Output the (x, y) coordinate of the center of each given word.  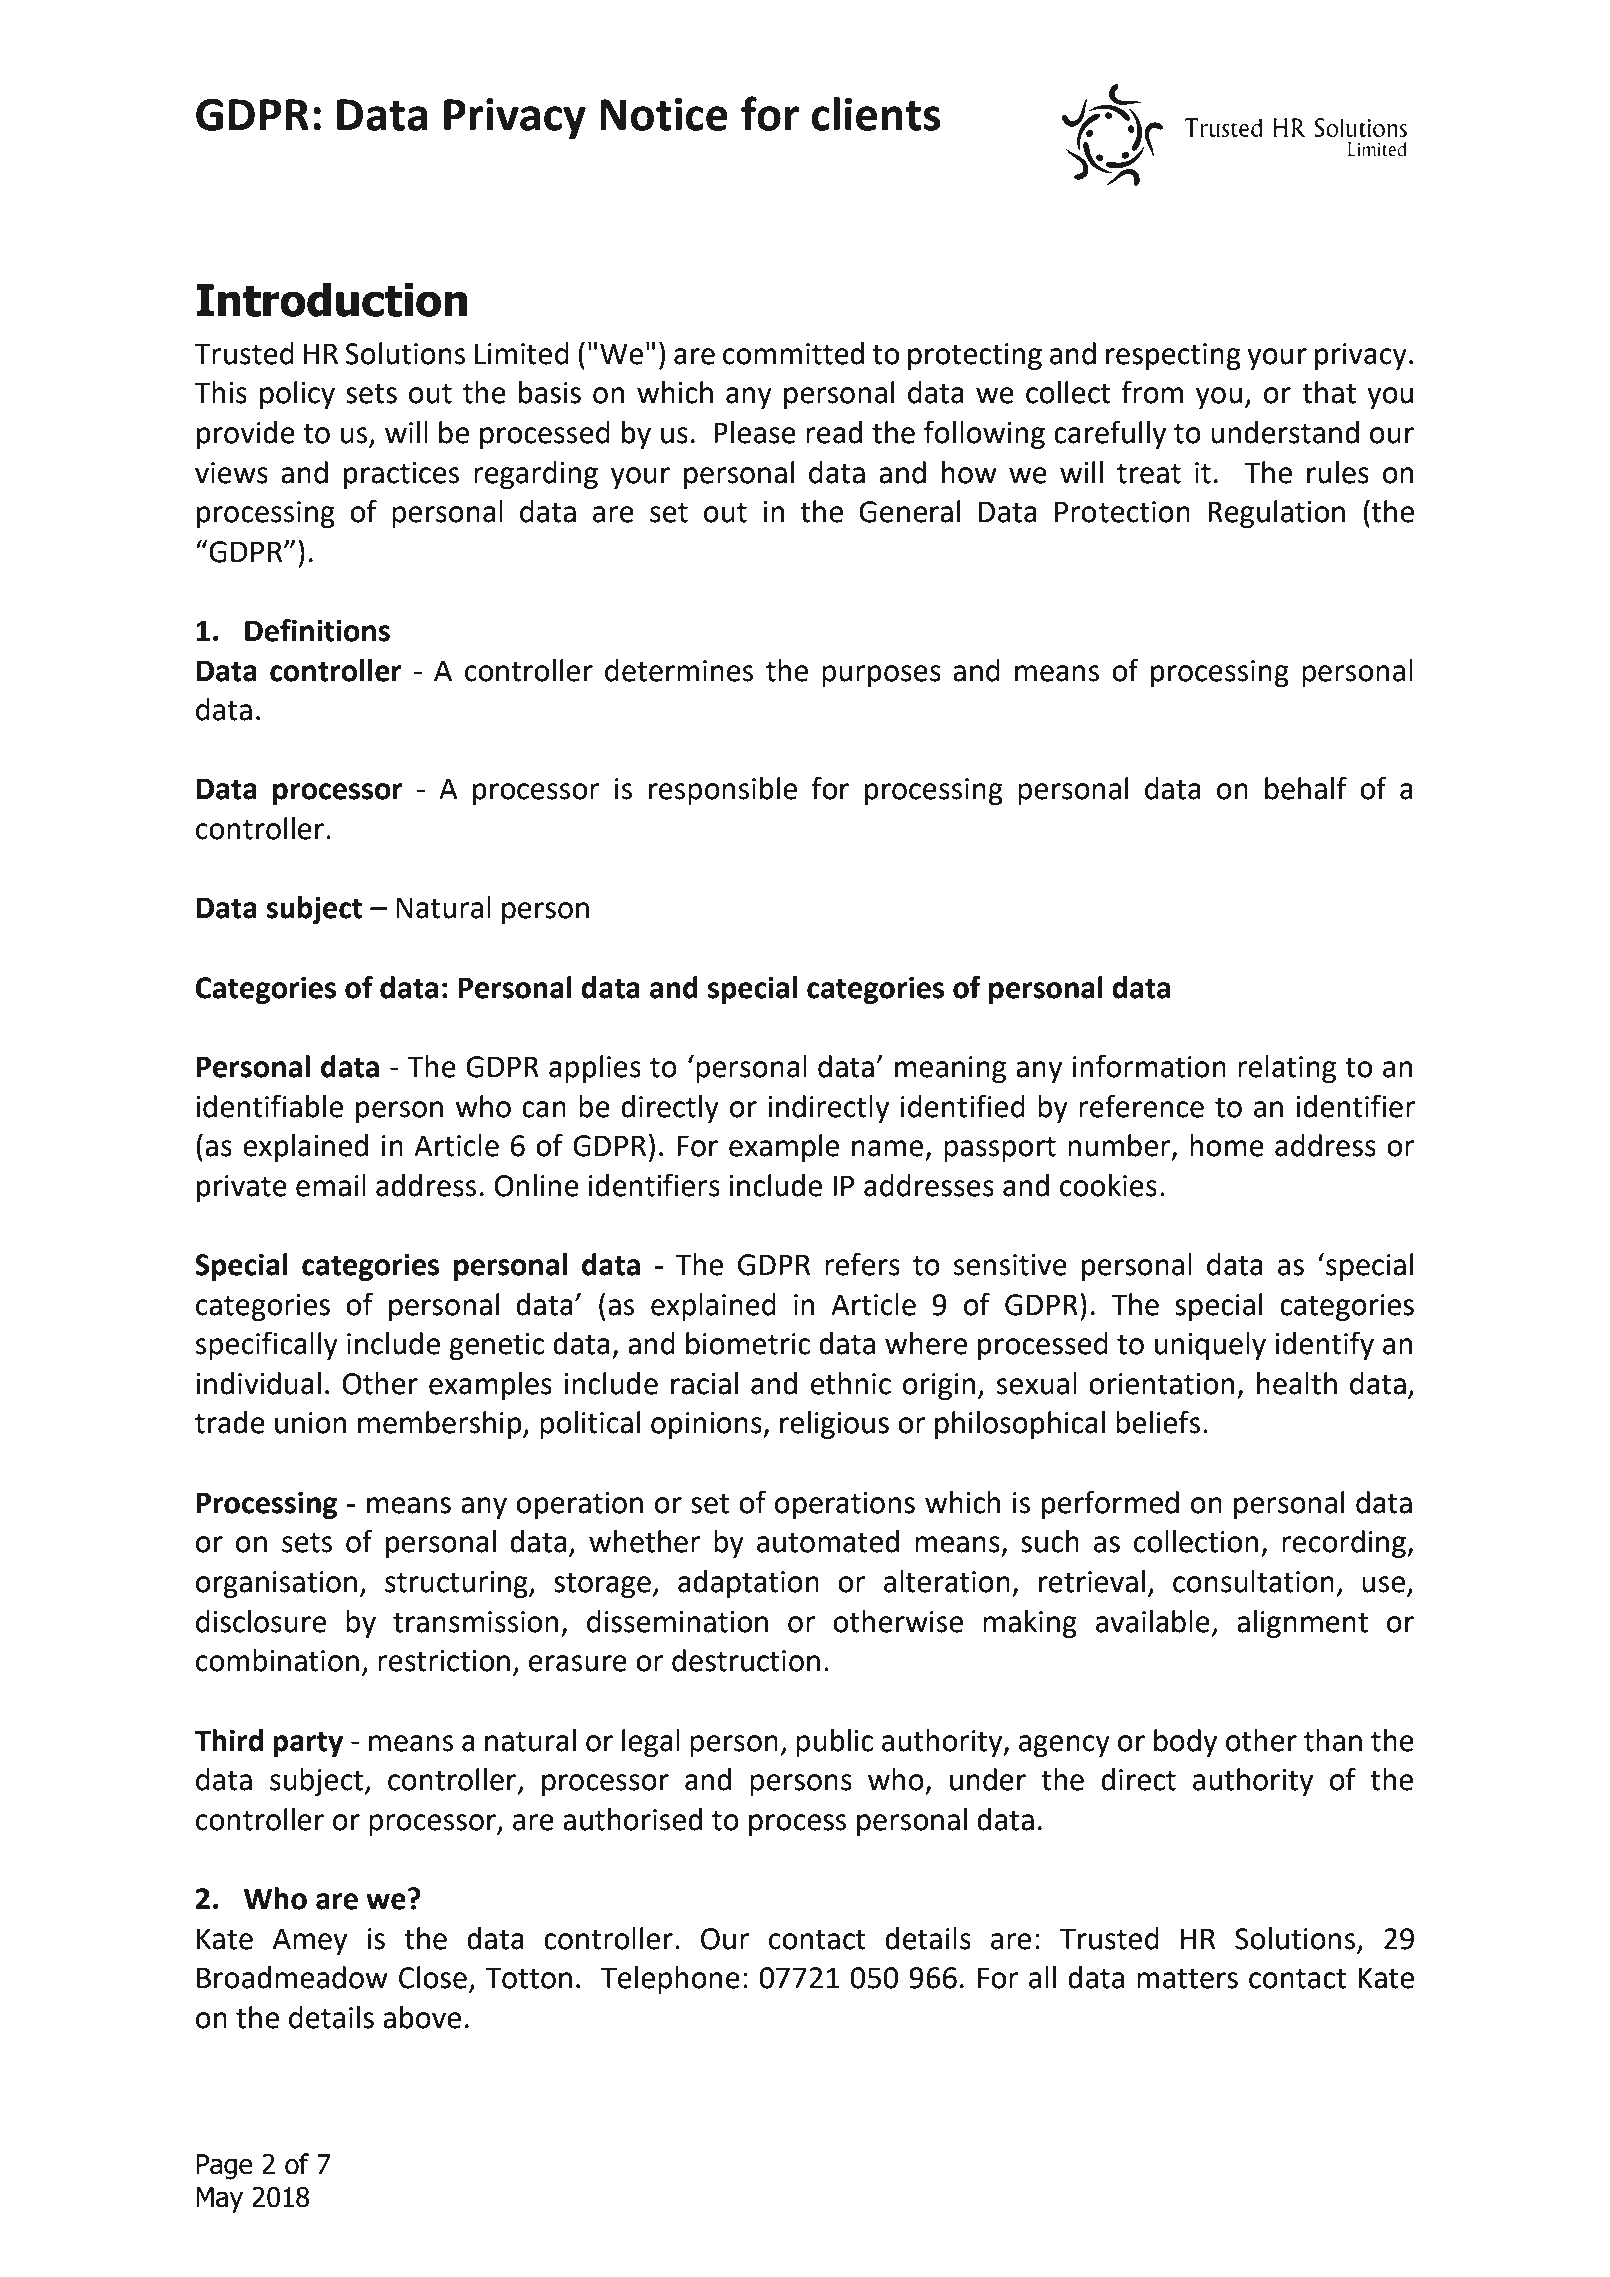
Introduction (331, 300)
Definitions (317, 630)
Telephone (670, 1980)
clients (876, 114)
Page (224, 2167)
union (310, 1423)
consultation (1253, 1581)
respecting (1173, 356)
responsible (723, 791)
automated (828, 1541)
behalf (1306, 788)
